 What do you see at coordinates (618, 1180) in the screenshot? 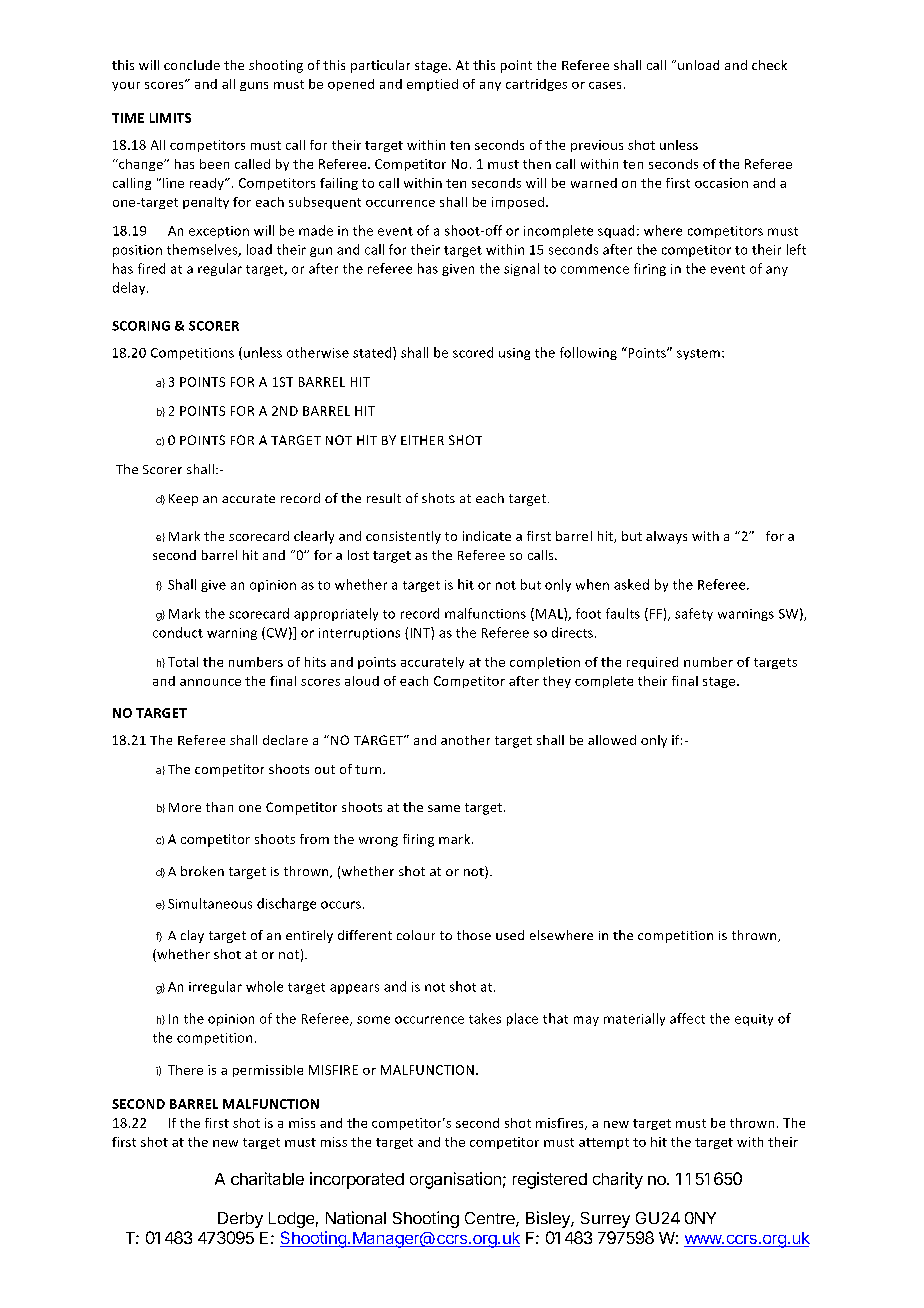
I see `charity` at bounding box center [618, 1180].
